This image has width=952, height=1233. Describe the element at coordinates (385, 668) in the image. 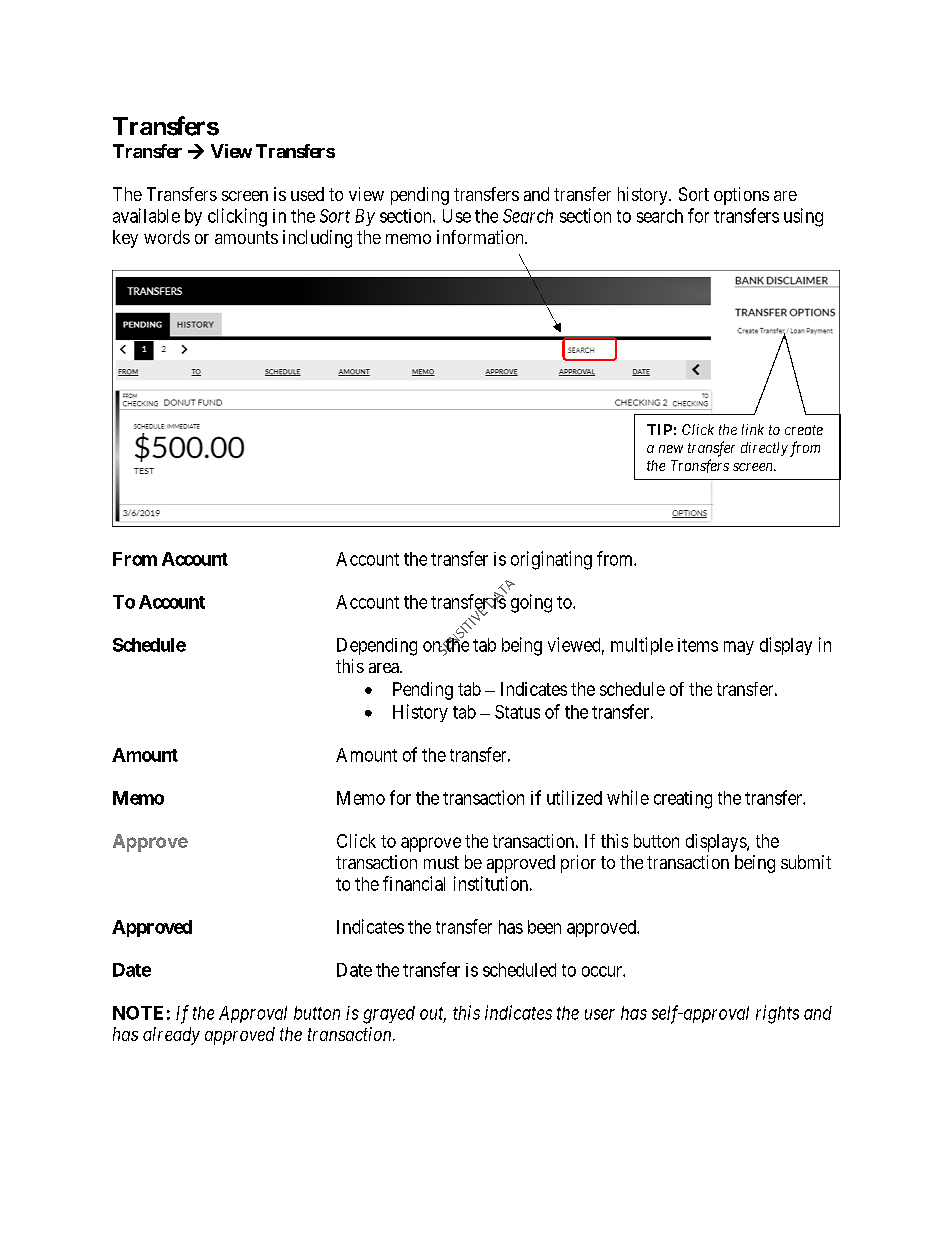

I see `area` at that location.
